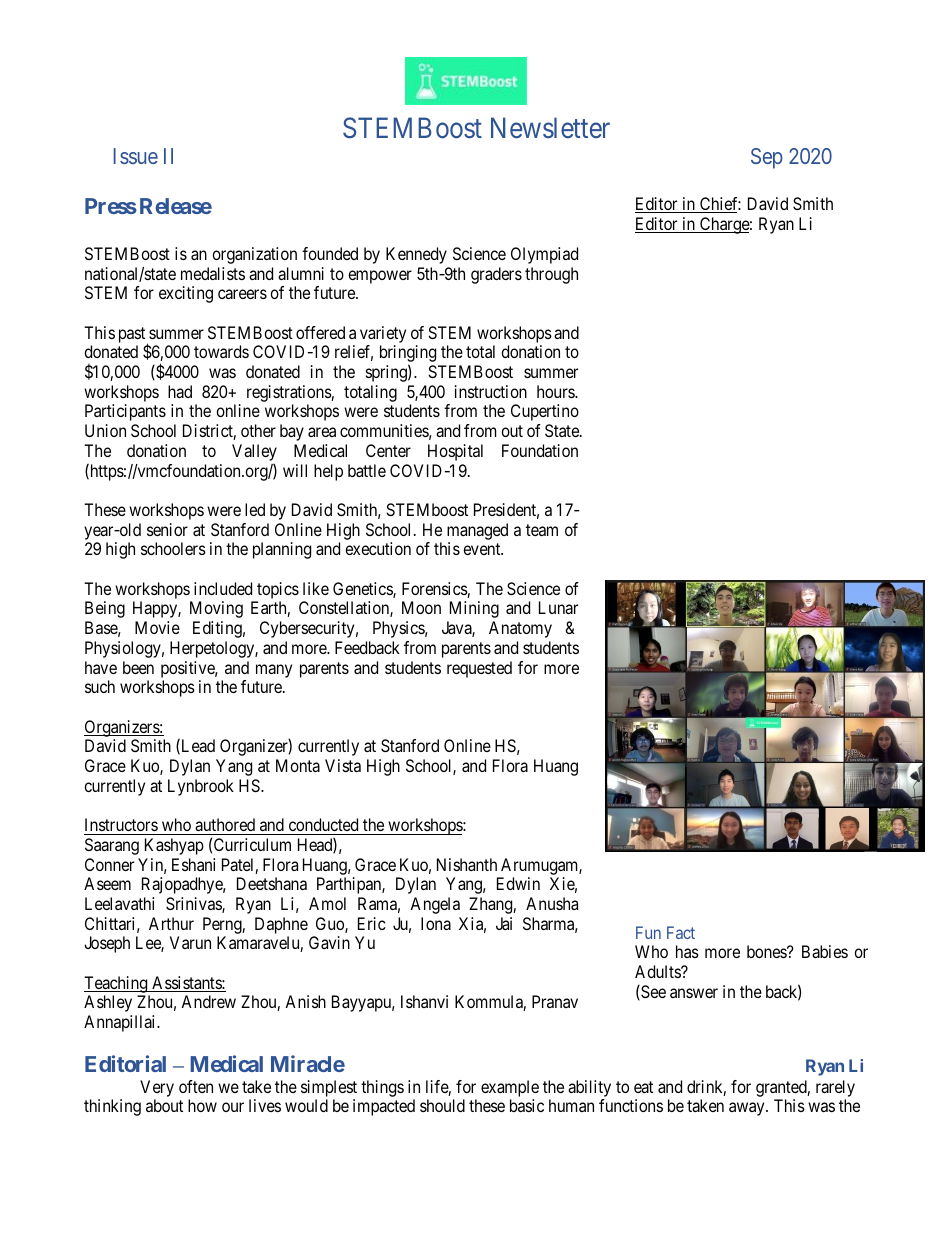  What do you see at coordinates (681, 932) in the screenshot?
I see `Fact` at bounding box center [681, 932].
